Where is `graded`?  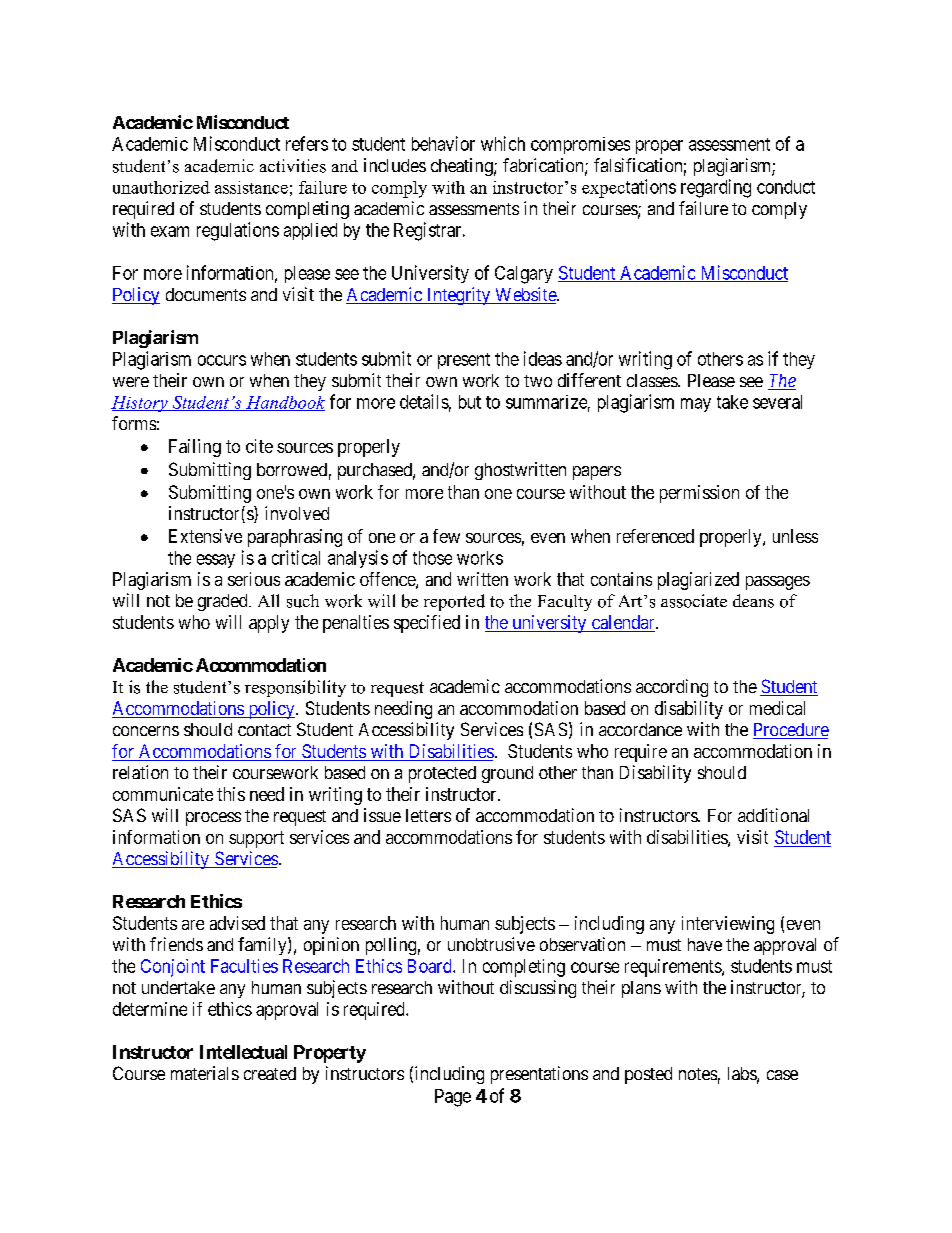 graded is located at coordinates (224, 602).
